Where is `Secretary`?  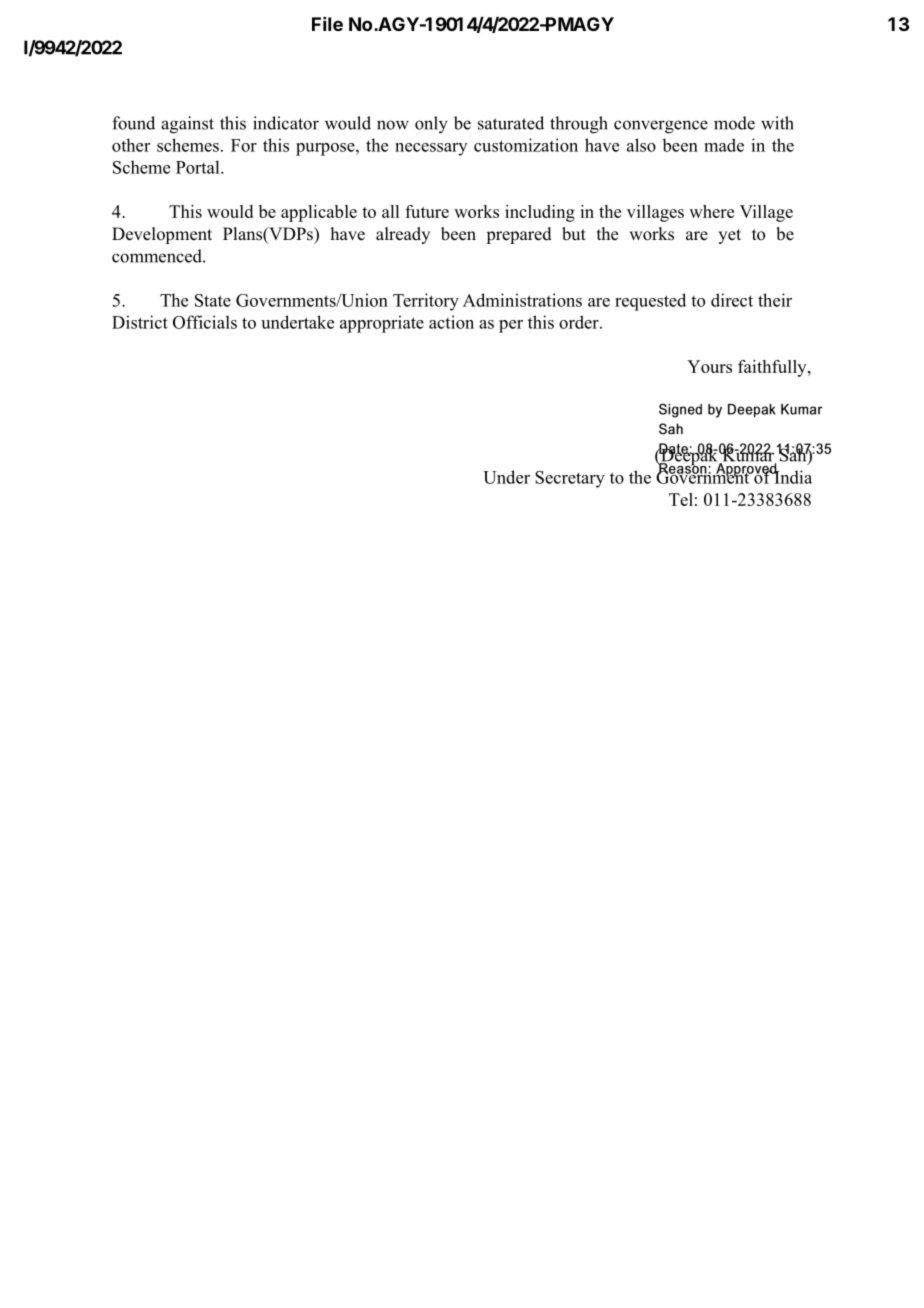
Secretary is located at coordinates (570, 479).
